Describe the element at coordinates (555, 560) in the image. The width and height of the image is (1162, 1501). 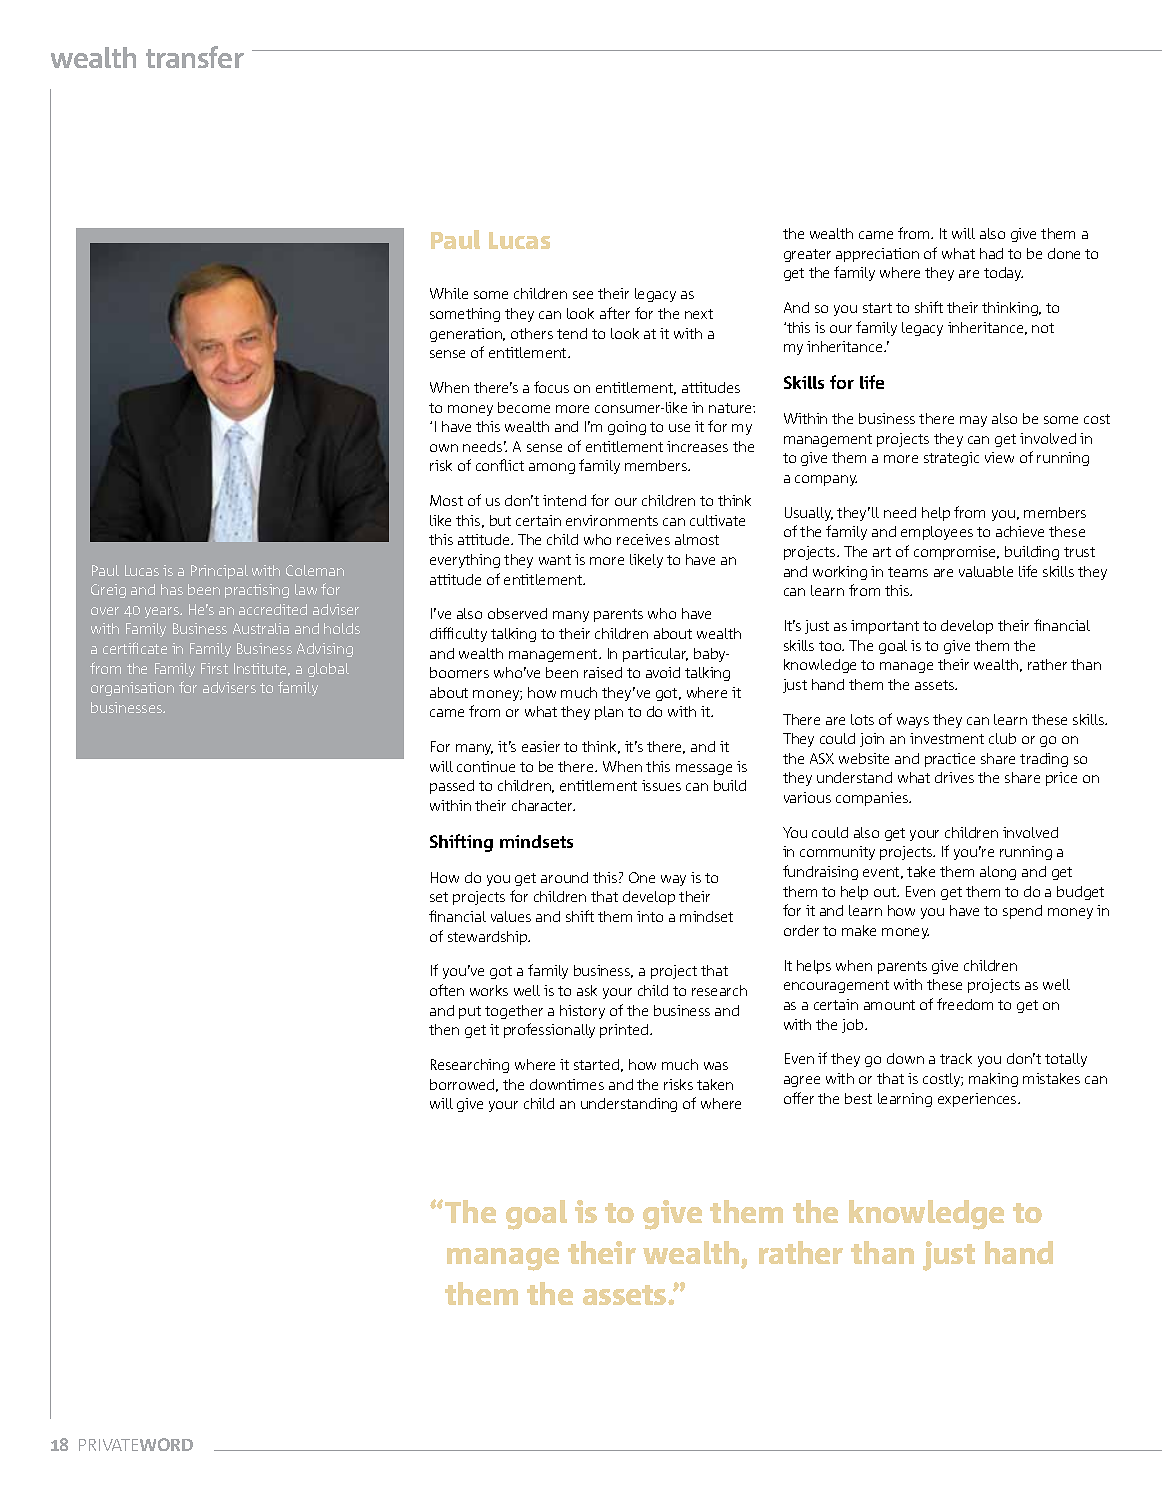
I see `want` at that location.
